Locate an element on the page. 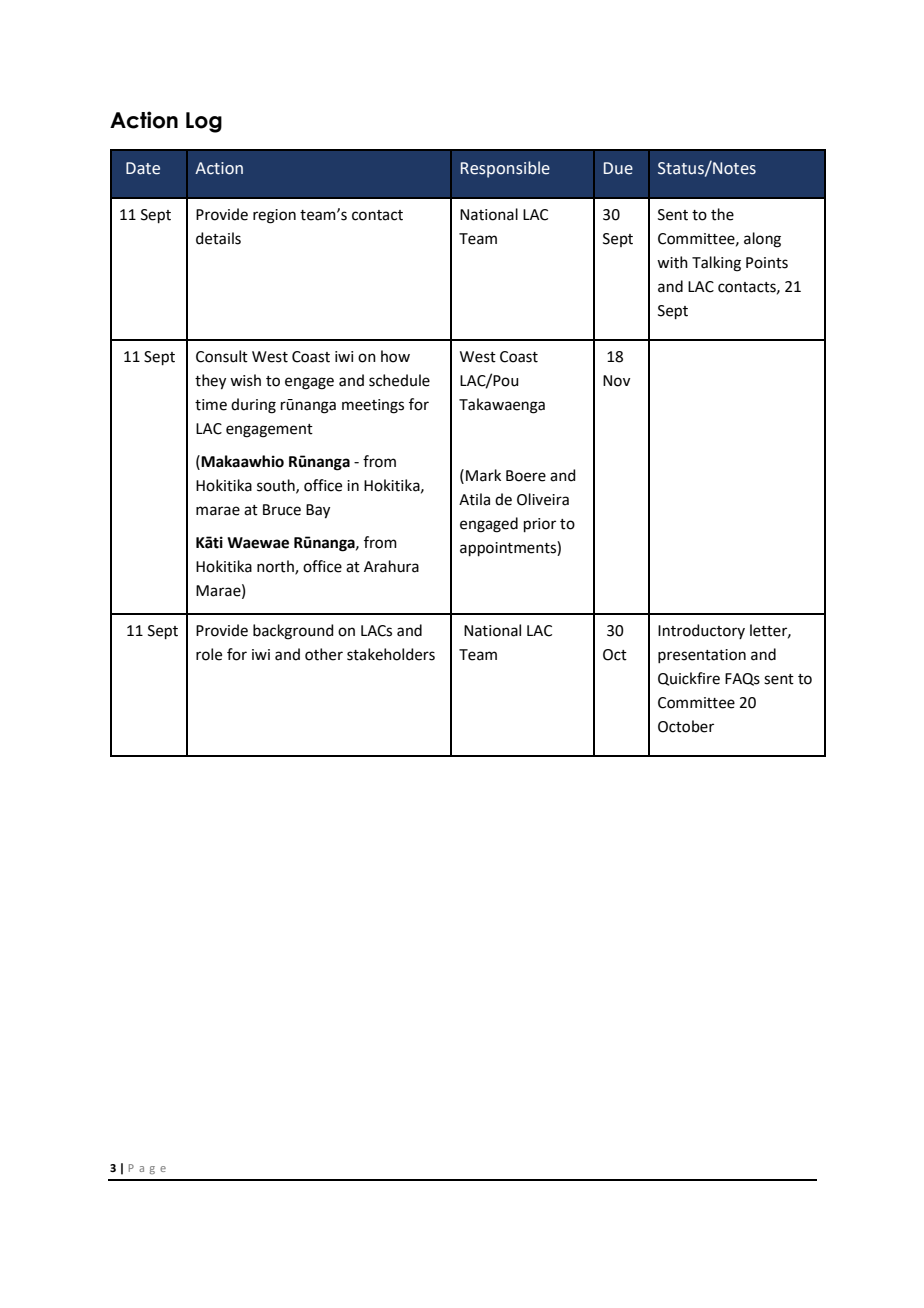 The image size is (924, 1308). Consult is located at coordinates (222, 356).
